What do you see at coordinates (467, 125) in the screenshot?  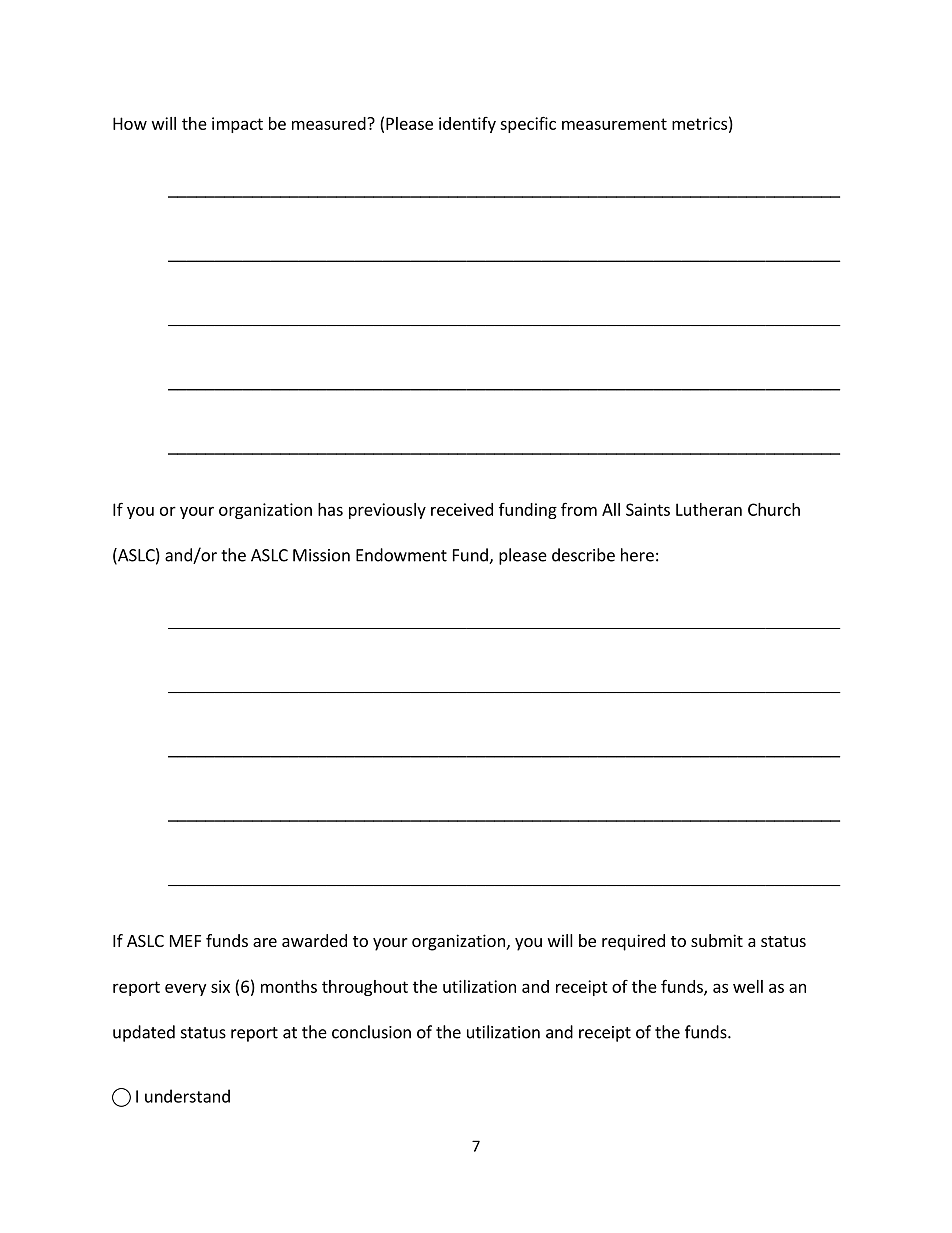 I see `identify` at bounding box center [467, 125].
